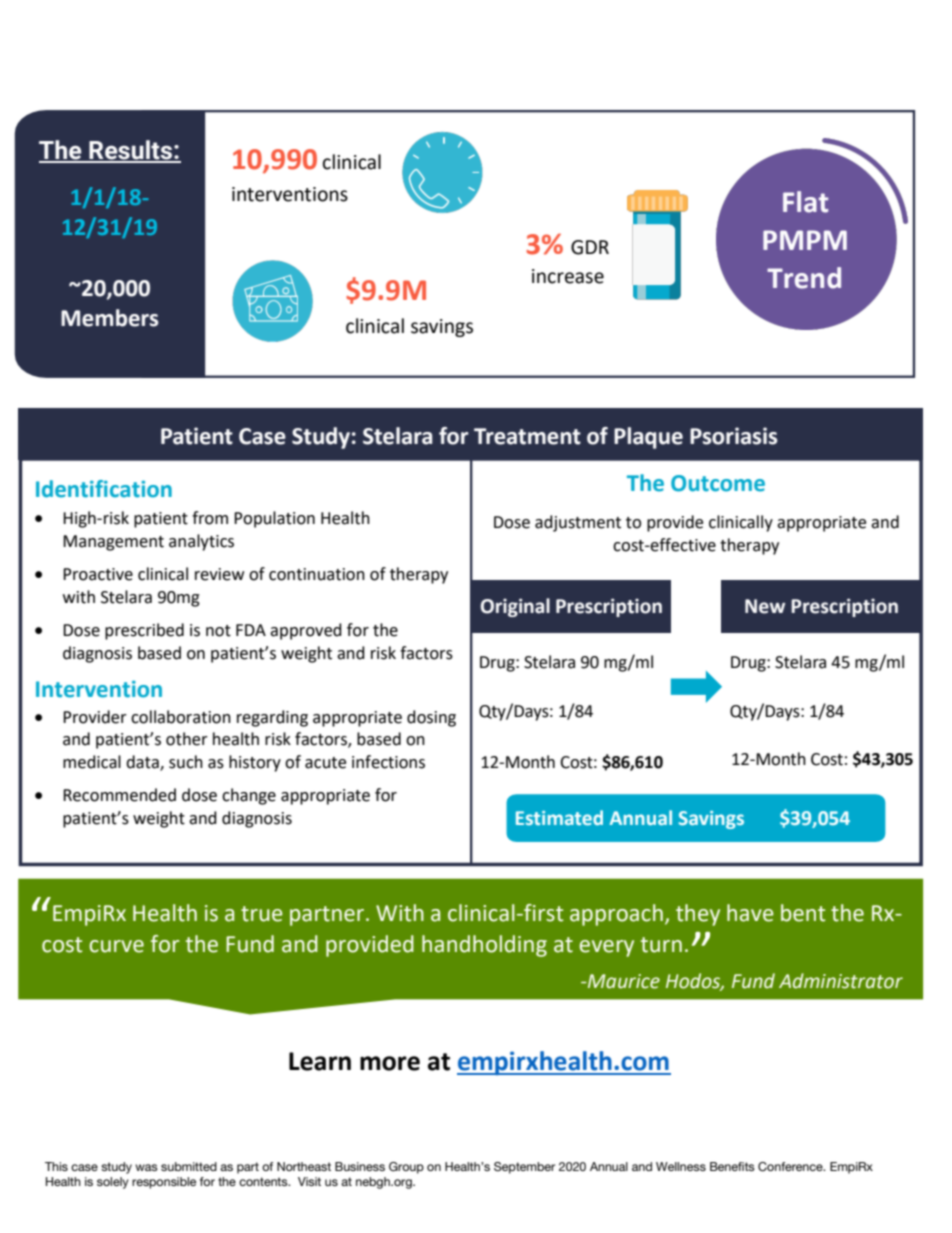 The image size is (952, 1233). I want to click on was, so click(146, 1167).
